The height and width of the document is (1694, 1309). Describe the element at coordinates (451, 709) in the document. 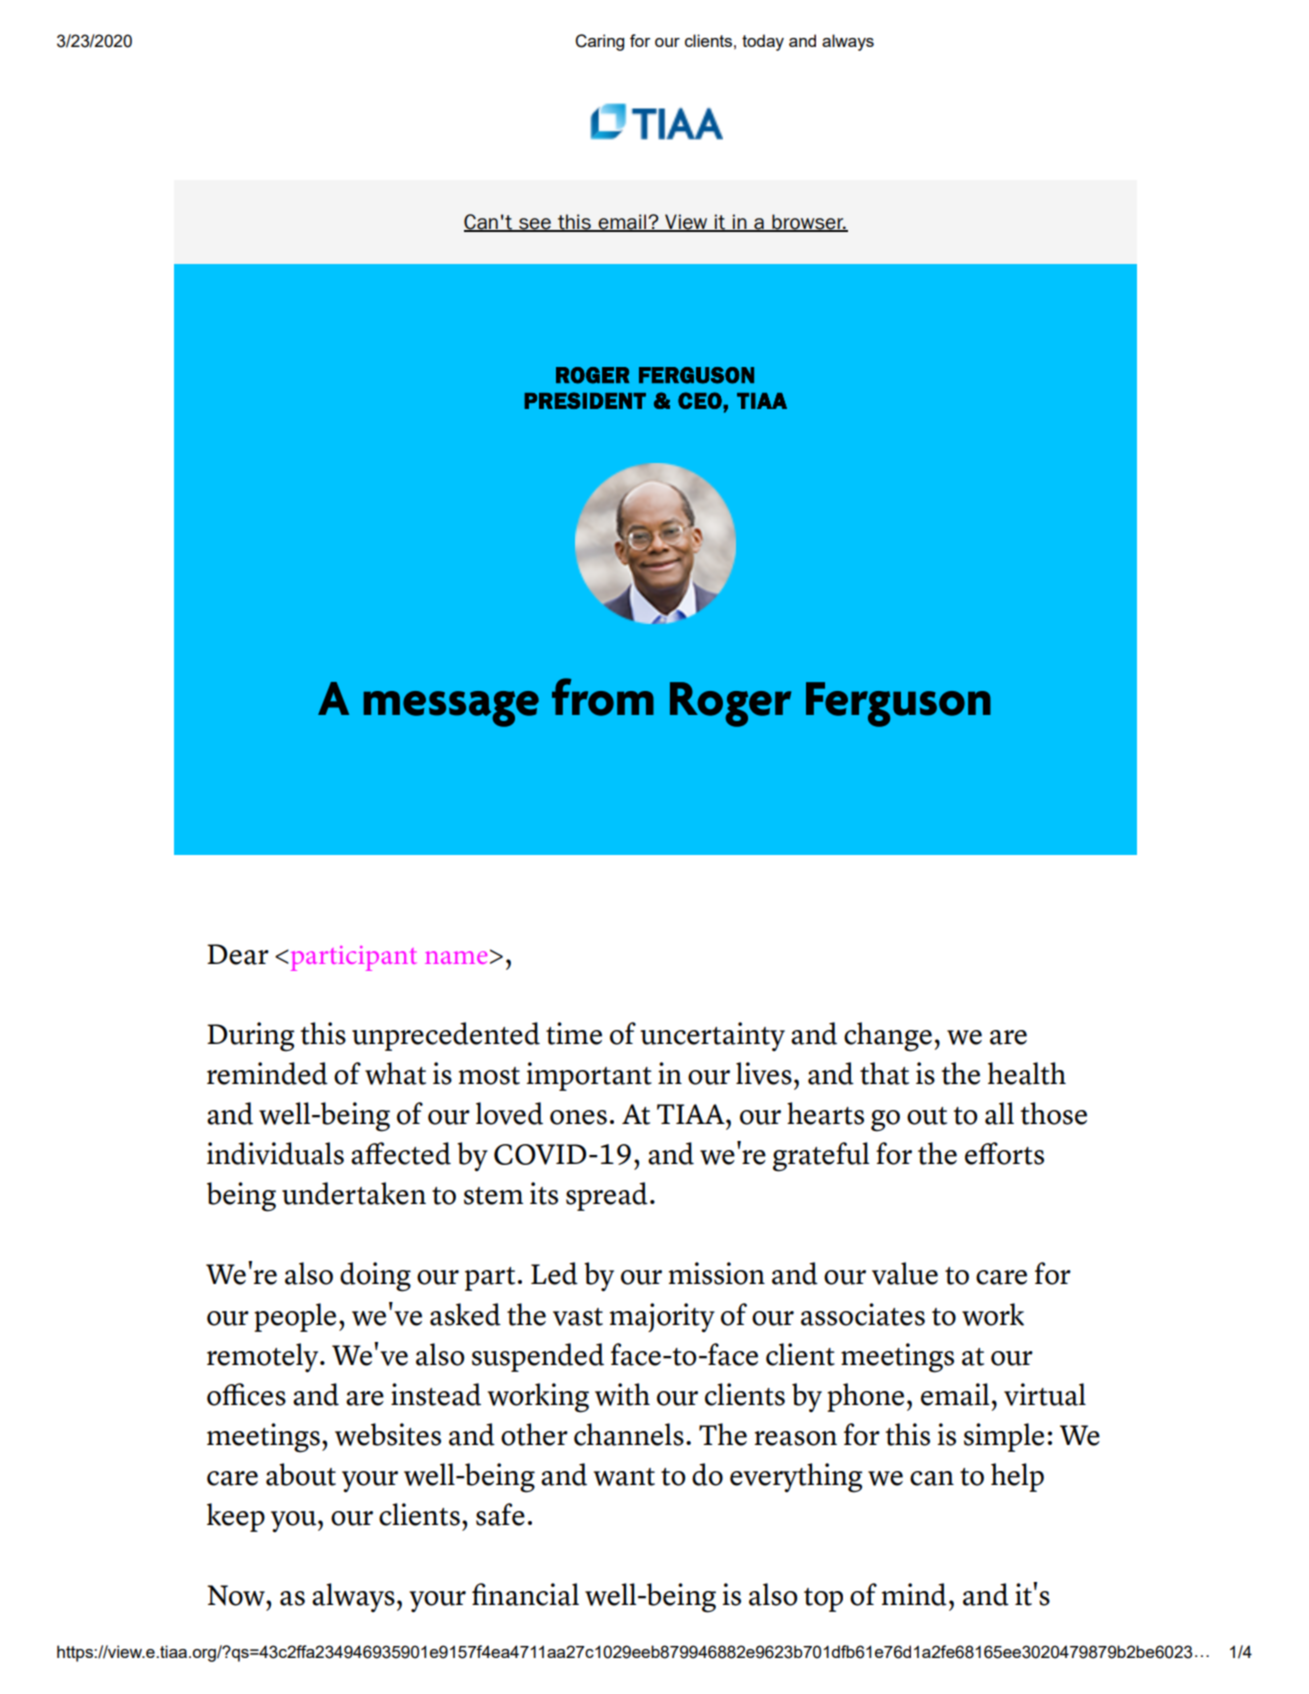

I see `message` at that location.
